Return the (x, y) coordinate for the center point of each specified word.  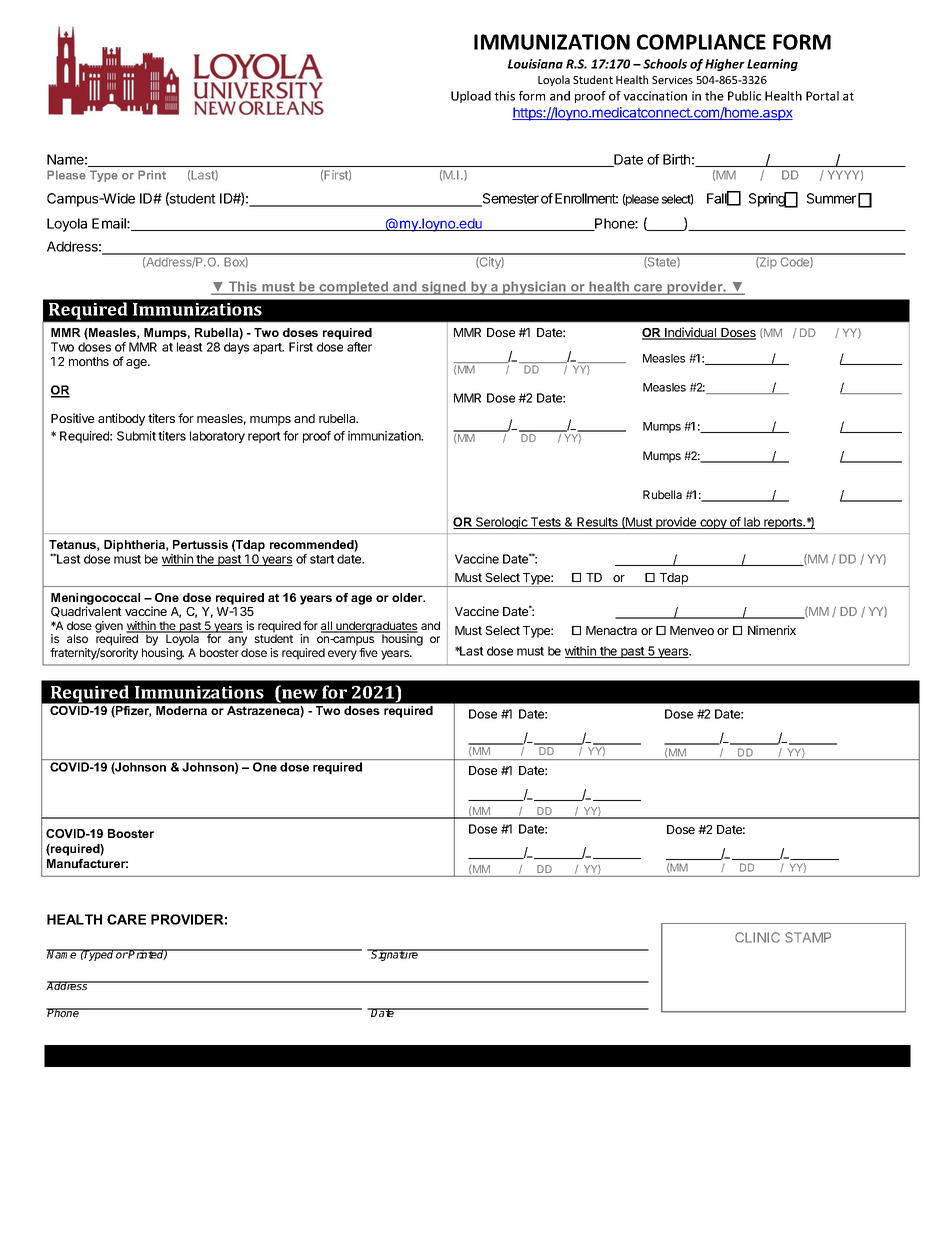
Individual (691, 333)
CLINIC (757, 937)
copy (713, 524)
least (190, 347)
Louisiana (535, 64)
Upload (471, 97)
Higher (725, 65)
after (359, 347)
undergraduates (376, 628)
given (109, 628)
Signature (395, 955)
